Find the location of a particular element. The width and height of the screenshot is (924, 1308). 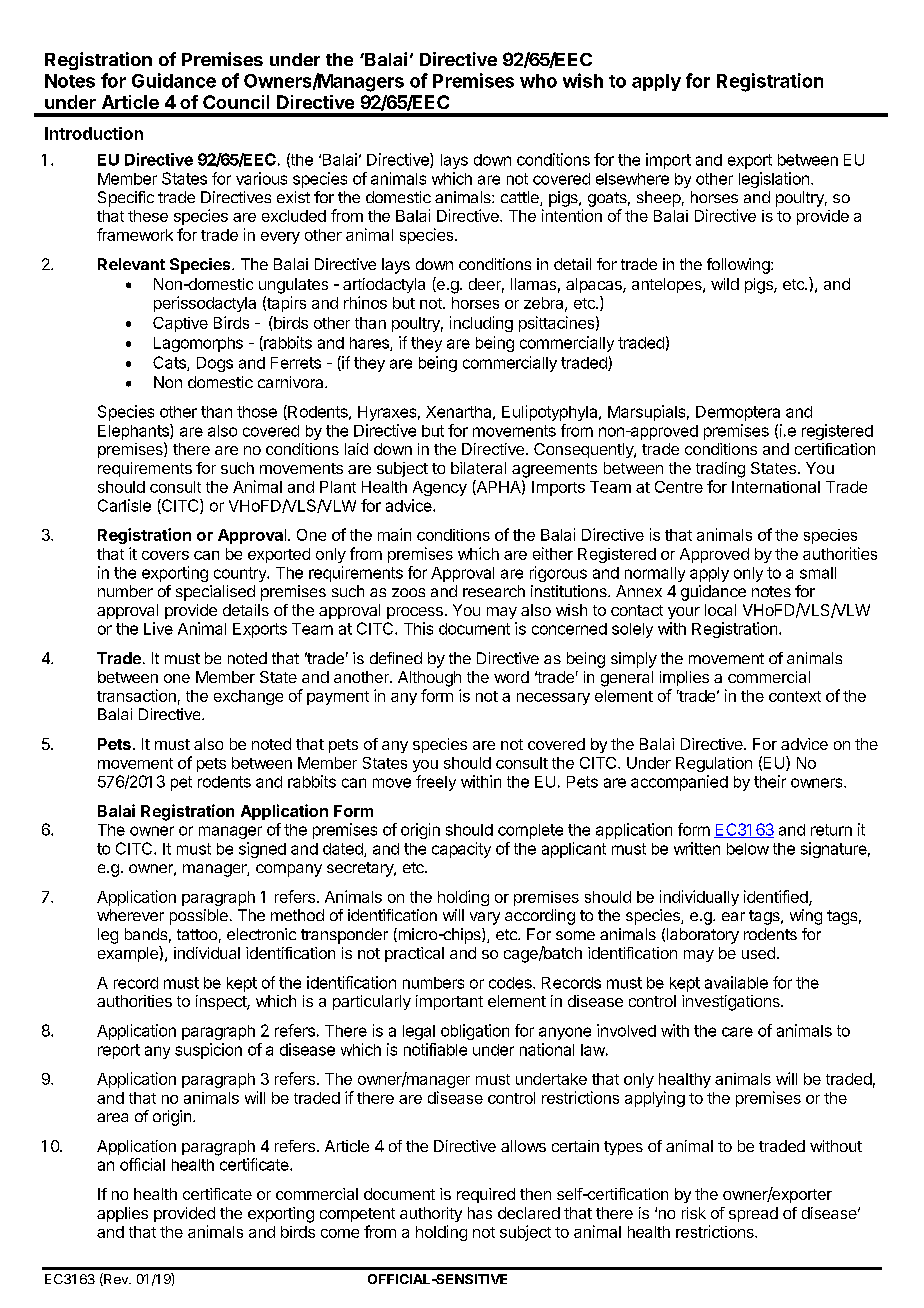

applies is located at coordinates (122, 1214).
